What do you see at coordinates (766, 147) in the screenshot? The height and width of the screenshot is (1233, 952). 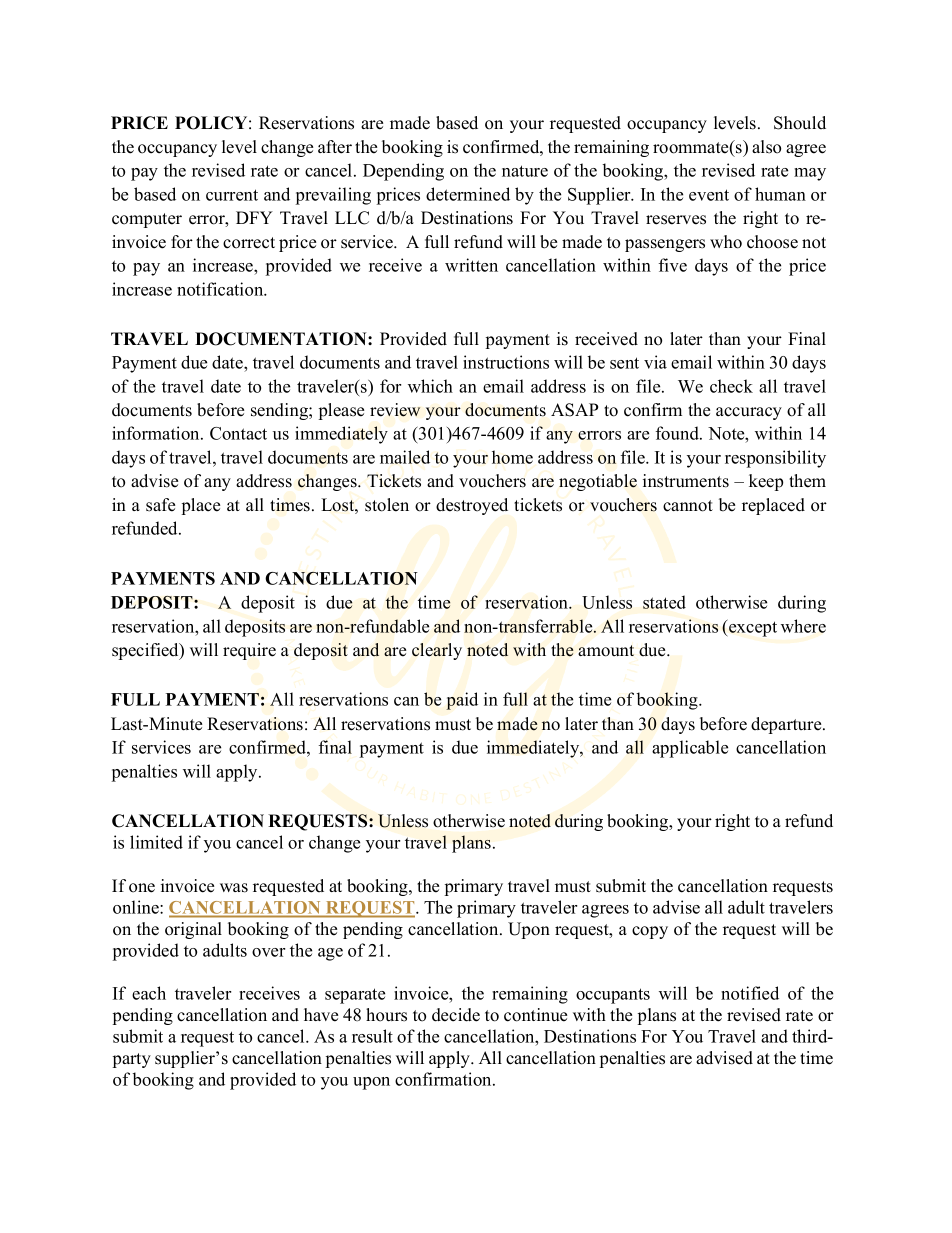 I see `also` at bounding box center [766, 147].
